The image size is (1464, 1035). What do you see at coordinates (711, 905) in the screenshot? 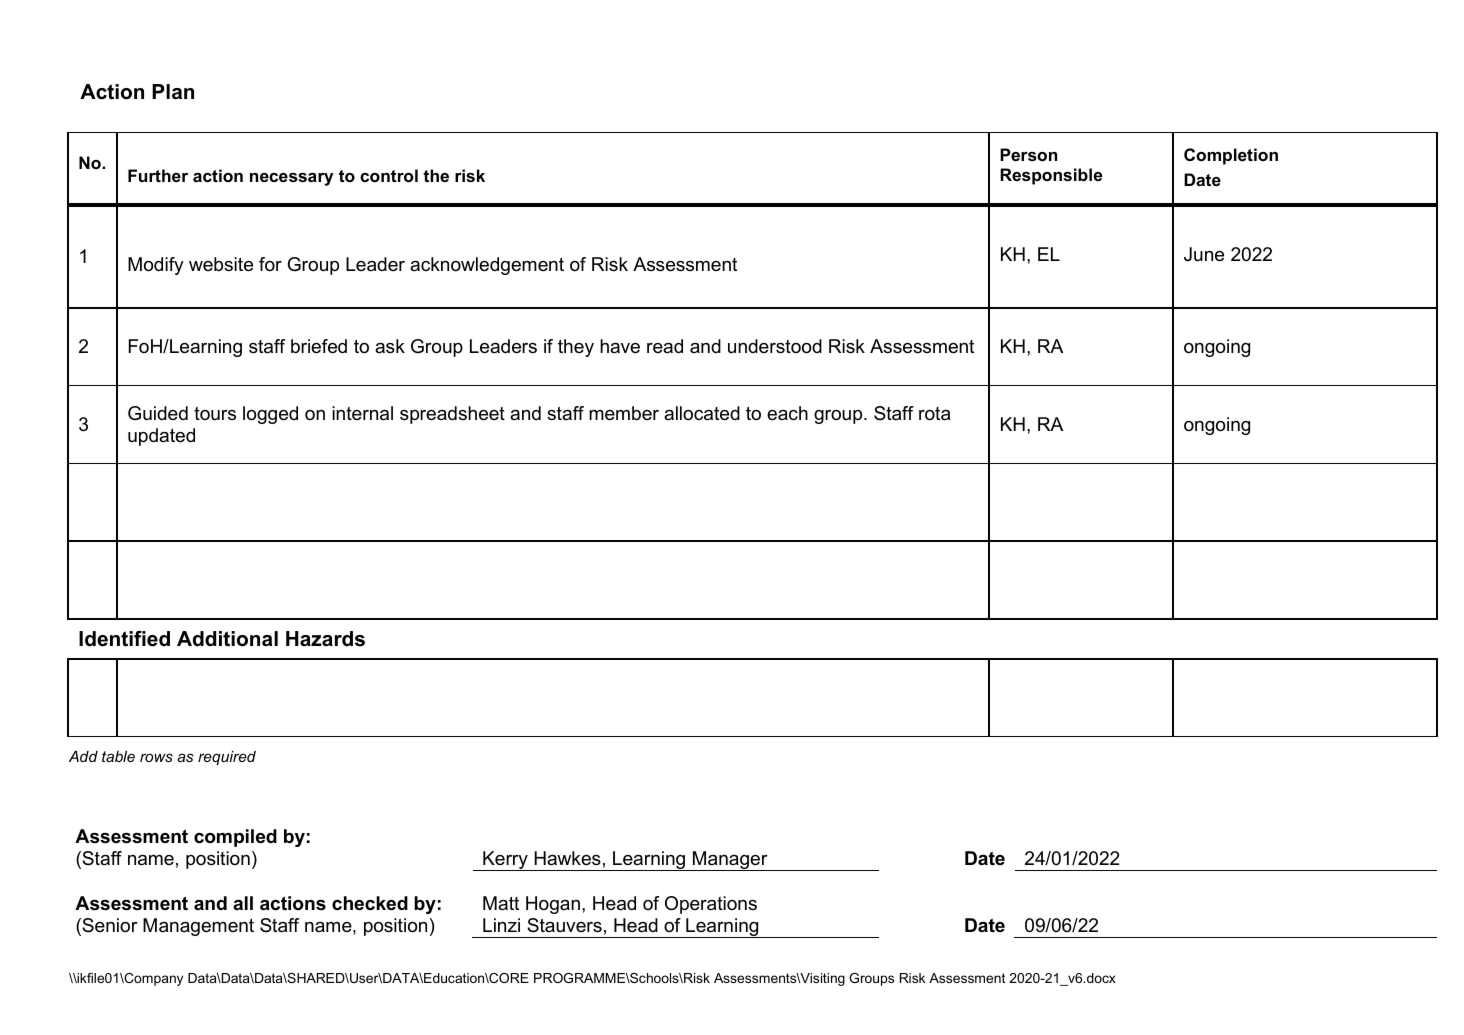
I see `Operations` at bounding box center [711, 905].
